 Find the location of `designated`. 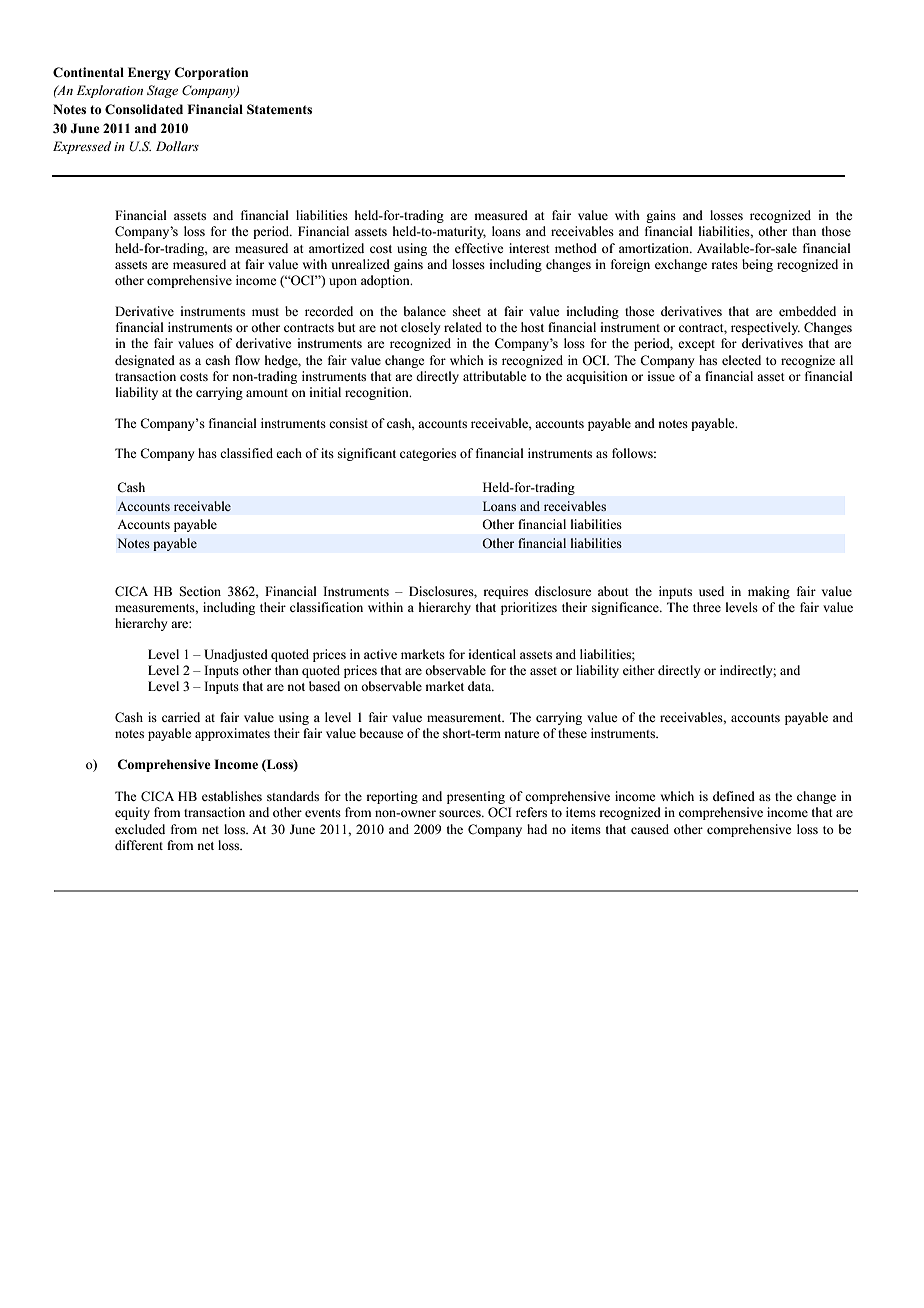

designated is located at coordinates (145, 361).
